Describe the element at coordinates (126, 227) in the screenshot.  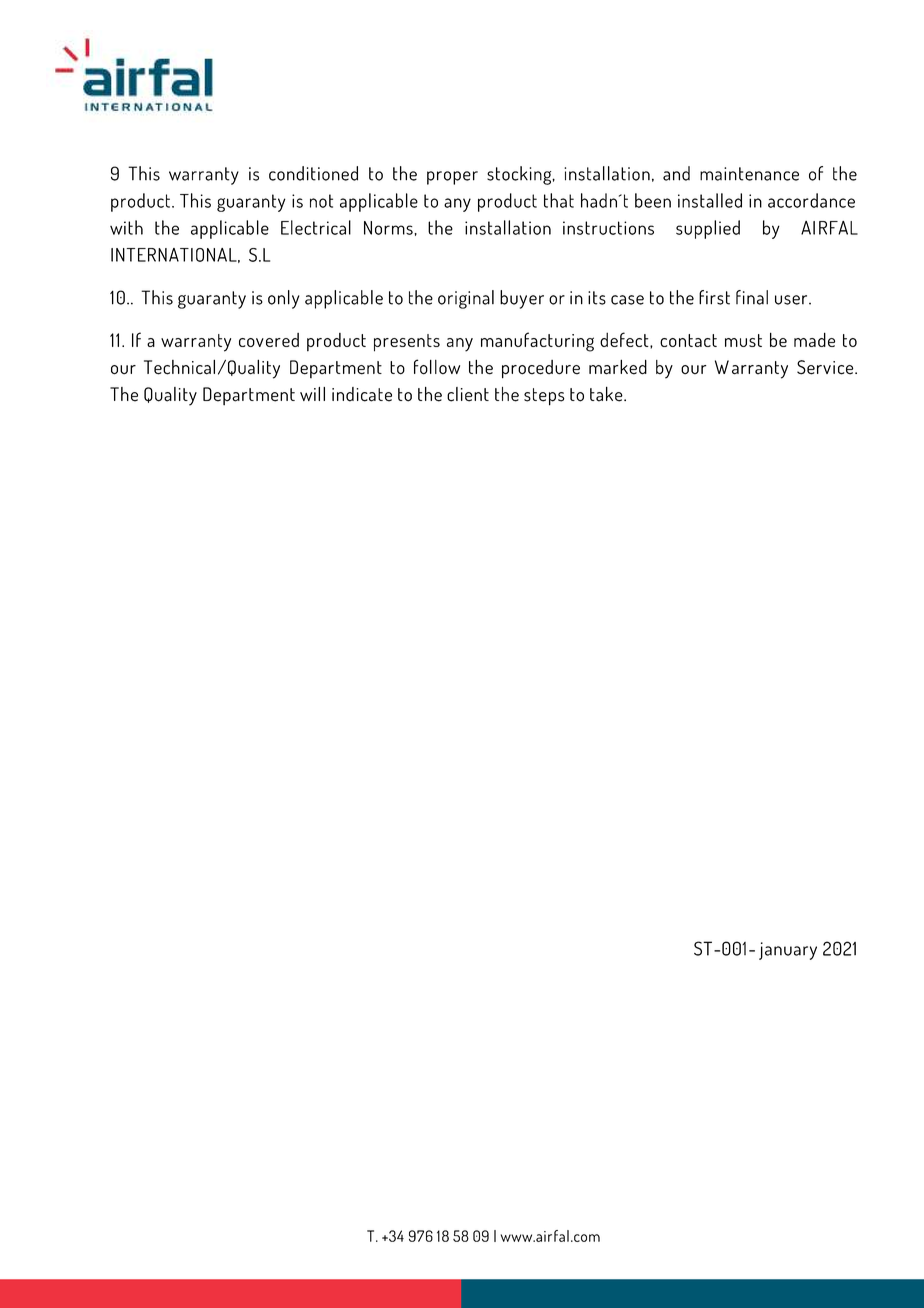
I see `with` at that location.
